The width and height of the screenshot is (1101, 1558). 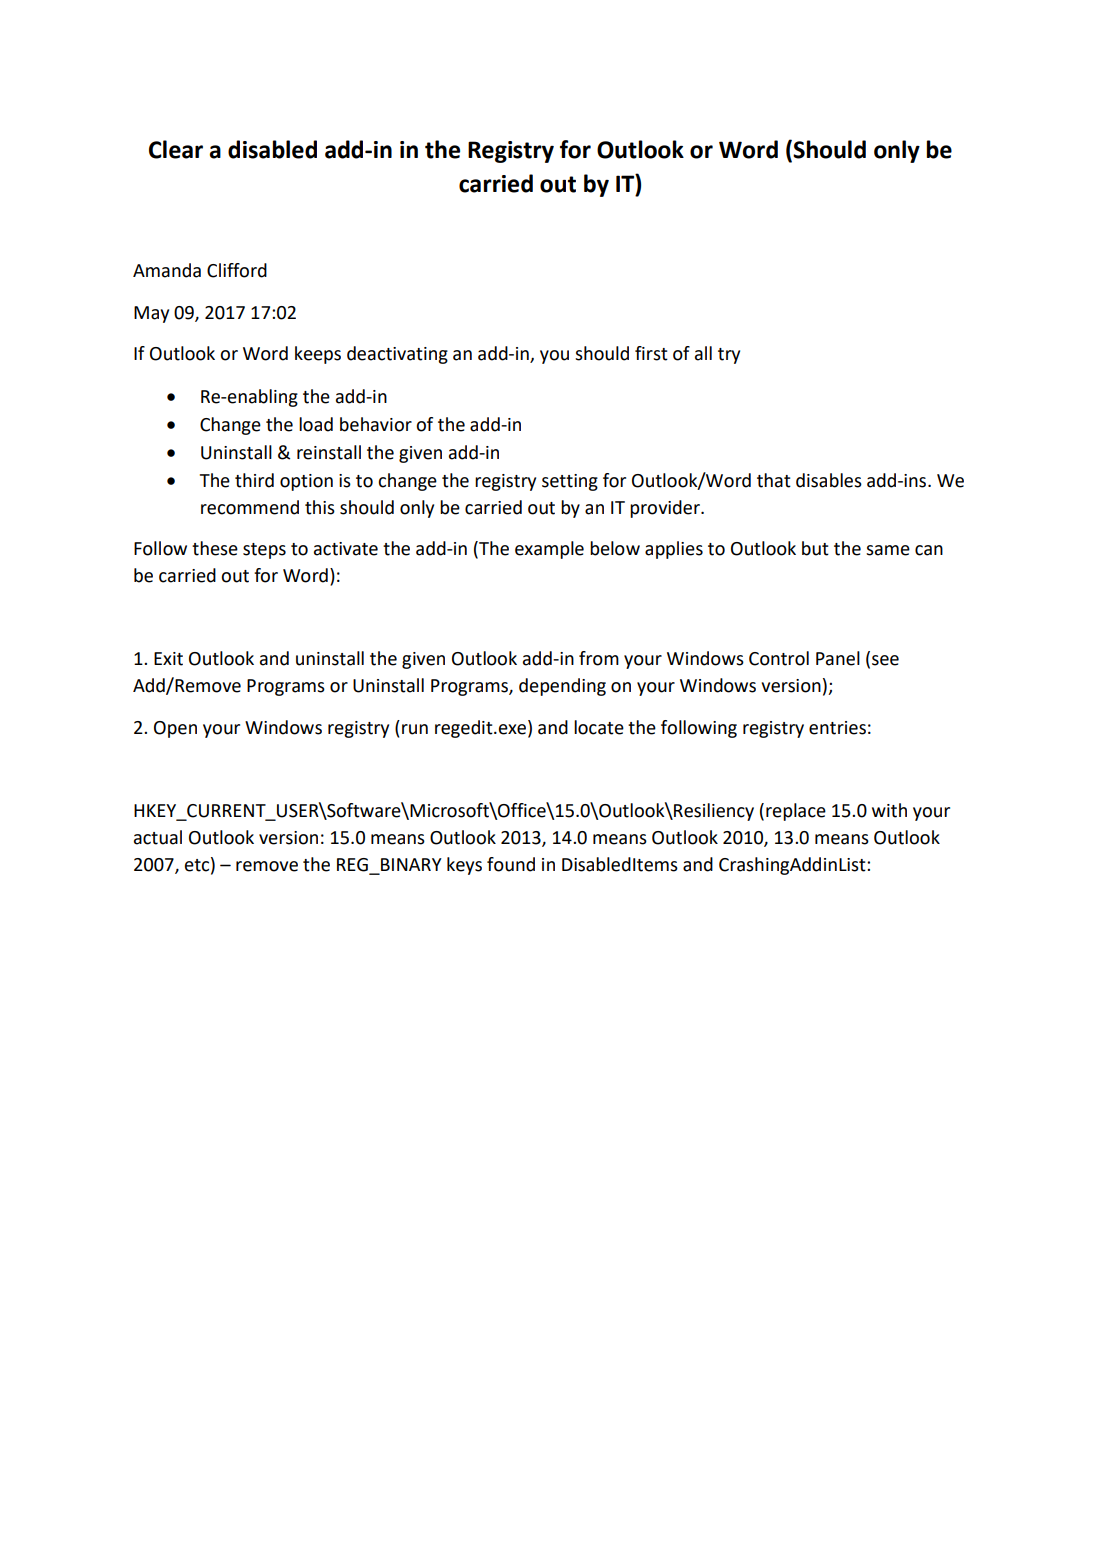 I want to click on Panel, so click(x=838, y=658).
